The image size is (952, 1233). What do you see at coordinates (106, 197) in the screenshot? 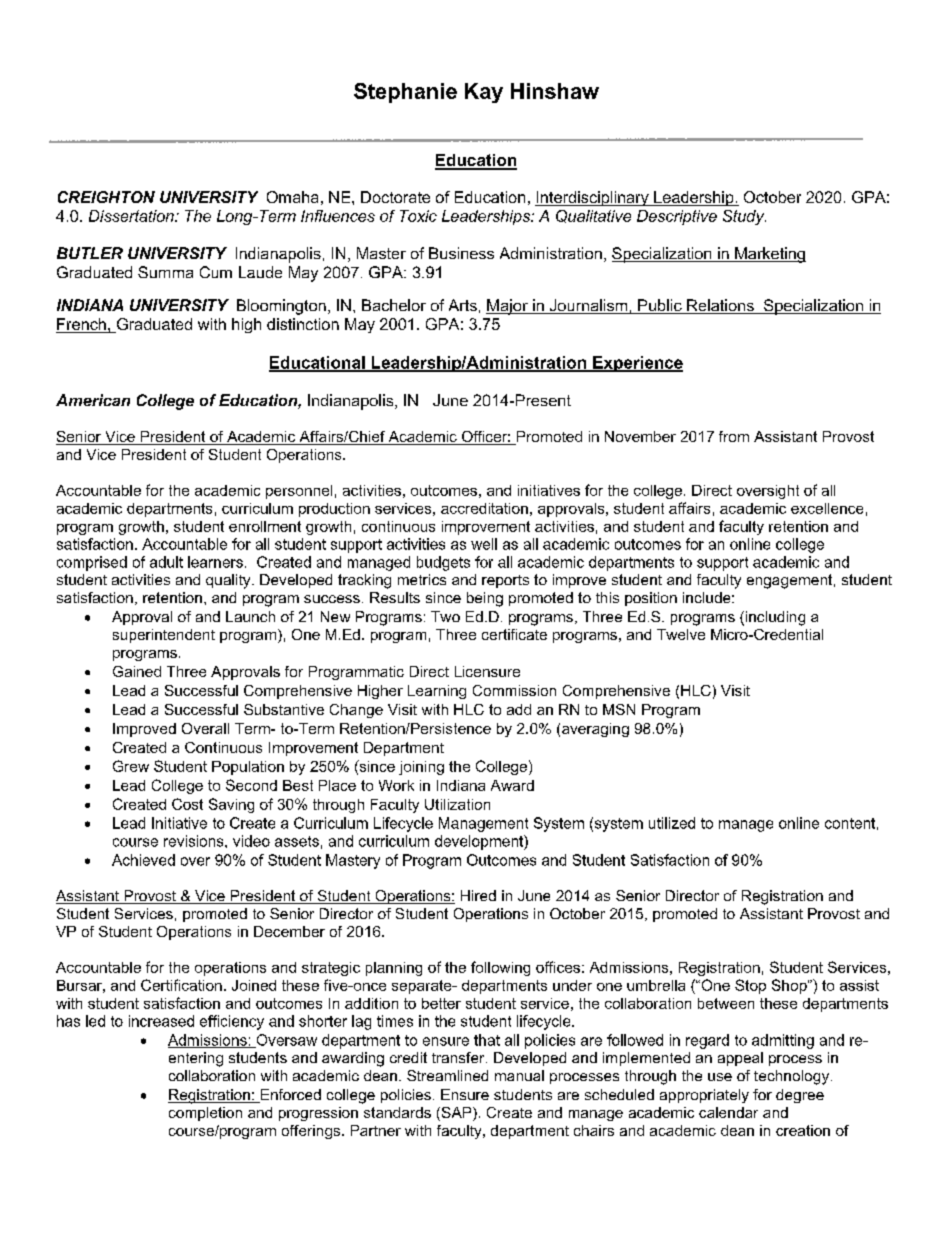
I see `CREIGHTON` at bounding box center [106, 197].
